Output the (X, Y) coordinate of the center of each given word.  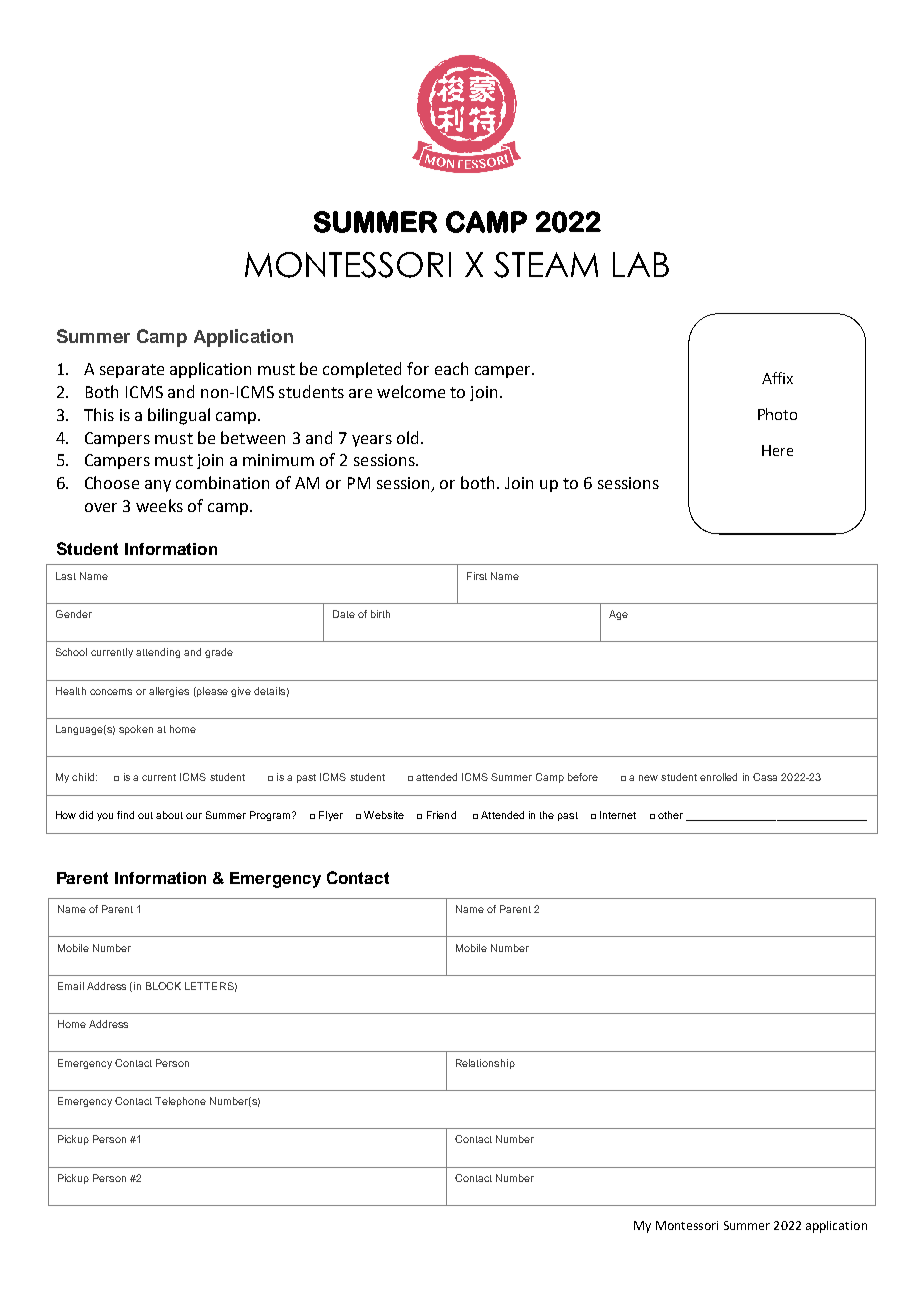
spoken (136, 730)
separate (132, 371)
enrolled (718, 777)
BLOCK (163, 986)
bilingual (179, 416)
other (670, 815)
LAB (641, 264)
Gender (74, 614)
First (477, 576)
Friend (441, 815)
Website (384, 815)
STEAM (546, 265)
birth (380, 614)
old (407, 437)
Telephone (180, 1102)
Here (777, 450)
